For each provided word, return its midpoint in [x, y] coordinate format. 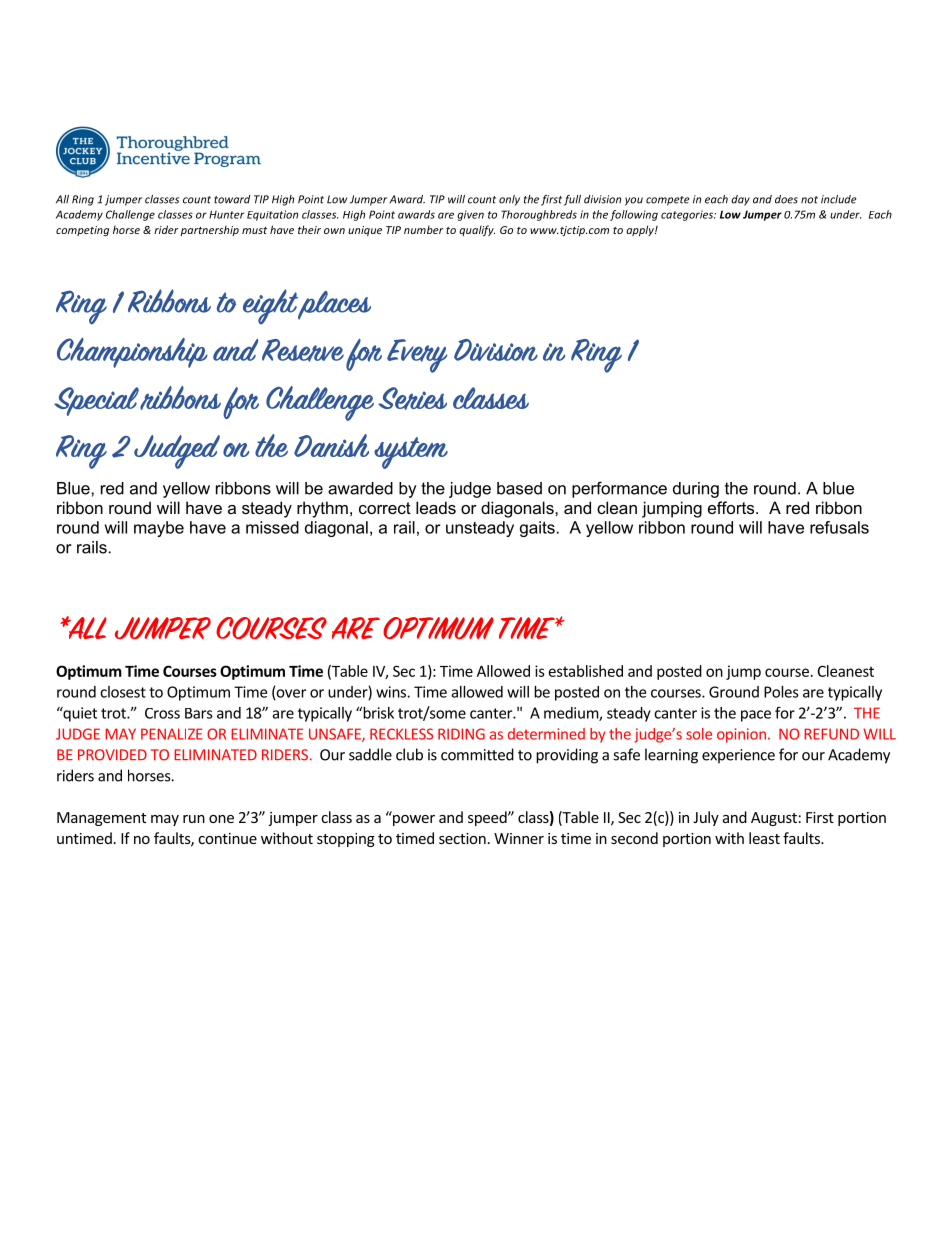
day [740, 200]
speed [488, 818]
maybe [159, 529]
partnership [209, 231]
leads [436, 507]
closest [123, 692]
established [586, 671]
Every [417, 356]
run [194, 819]
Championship [132, 352]
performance [619, 489]
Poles [781, 692]
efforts [732, 507]
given [470, 215]
